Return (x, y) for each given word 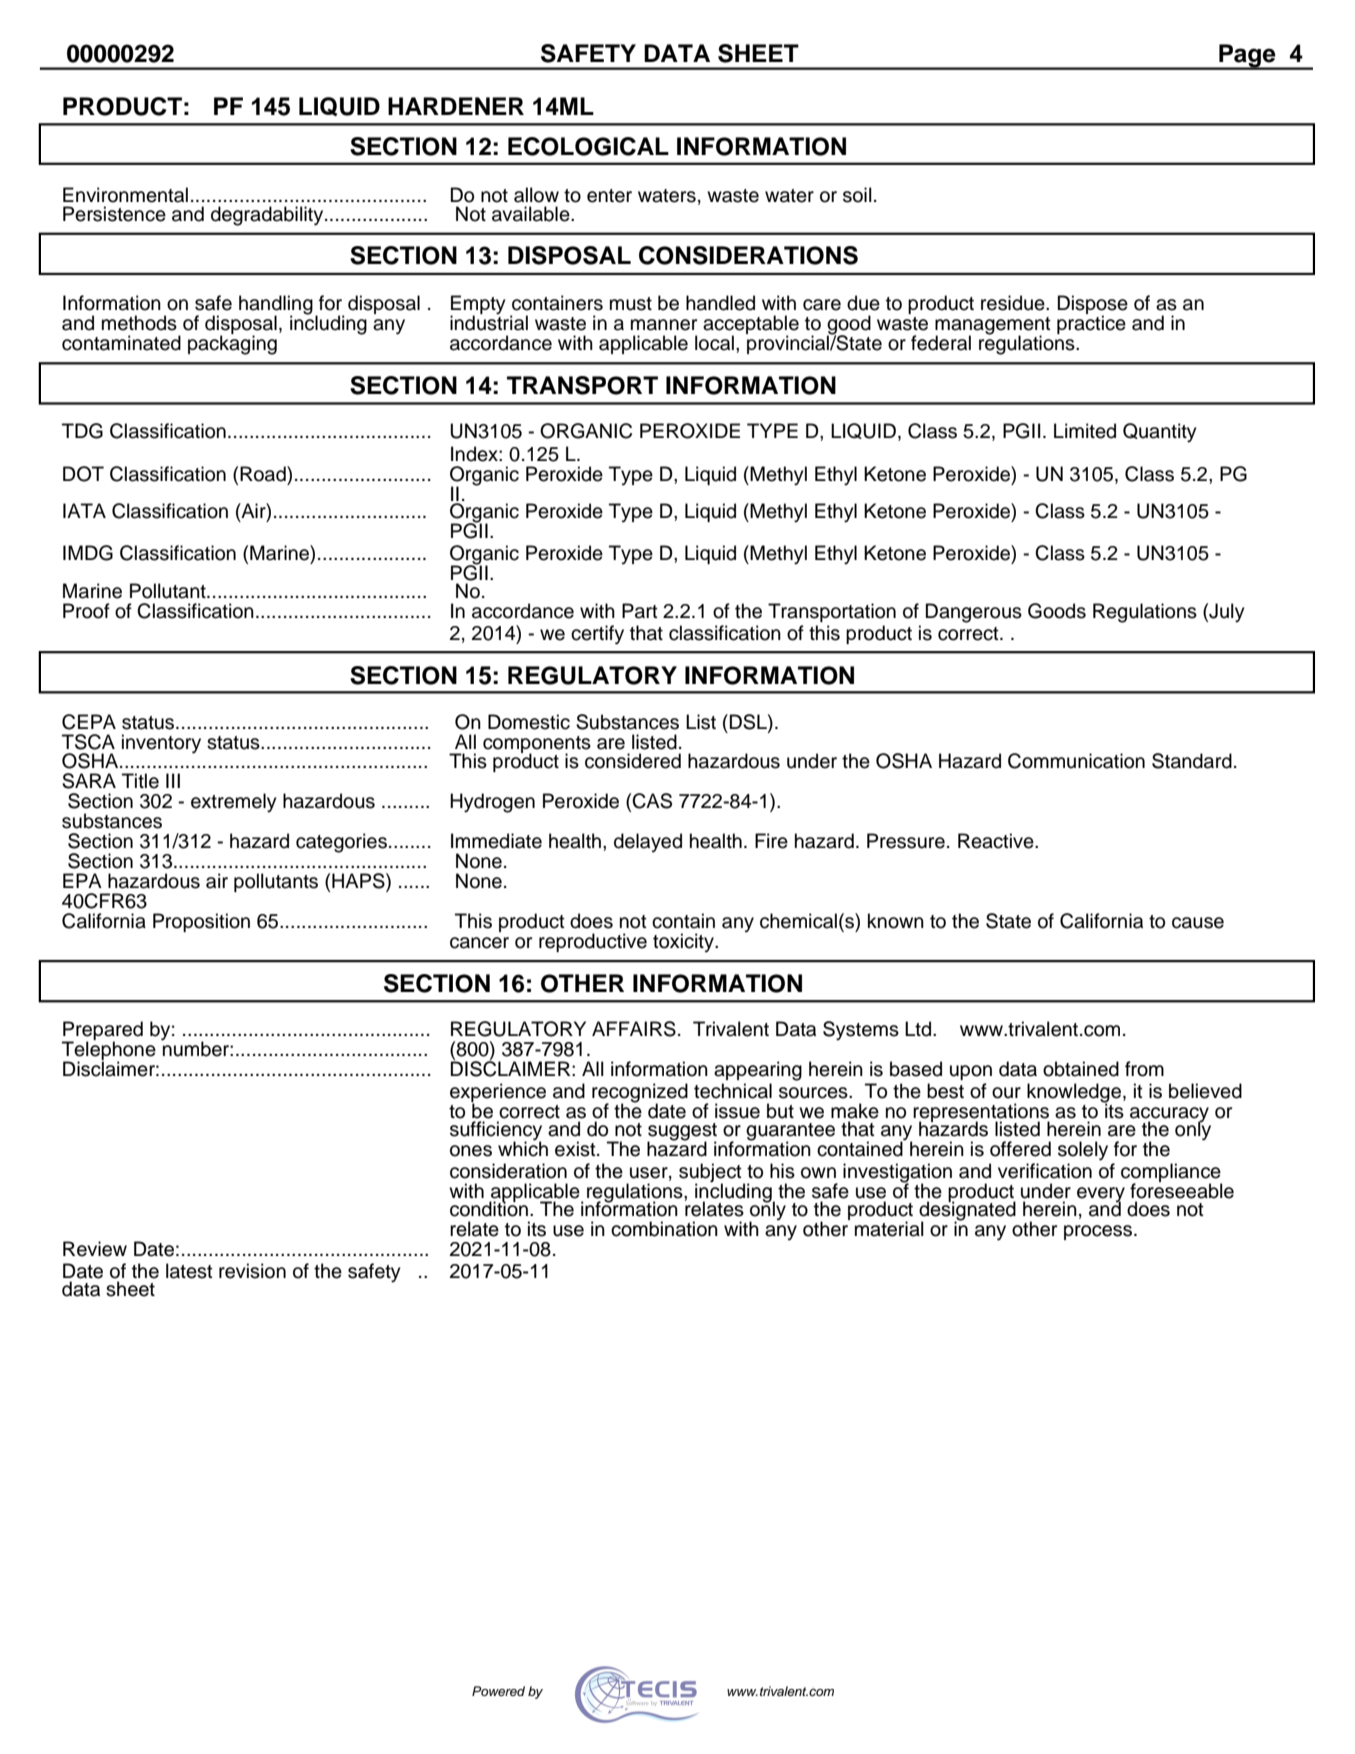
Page (1247, 57)
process (1099, 1232)
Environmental (125, 195)
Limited (1085, 431)
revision (252, 1271)
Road (264, 474)
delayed (648, 843)
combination (664, 1229)
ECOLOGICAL (588, 146)
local (714, 343)
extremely (234, 803)
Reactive (997, 841)
